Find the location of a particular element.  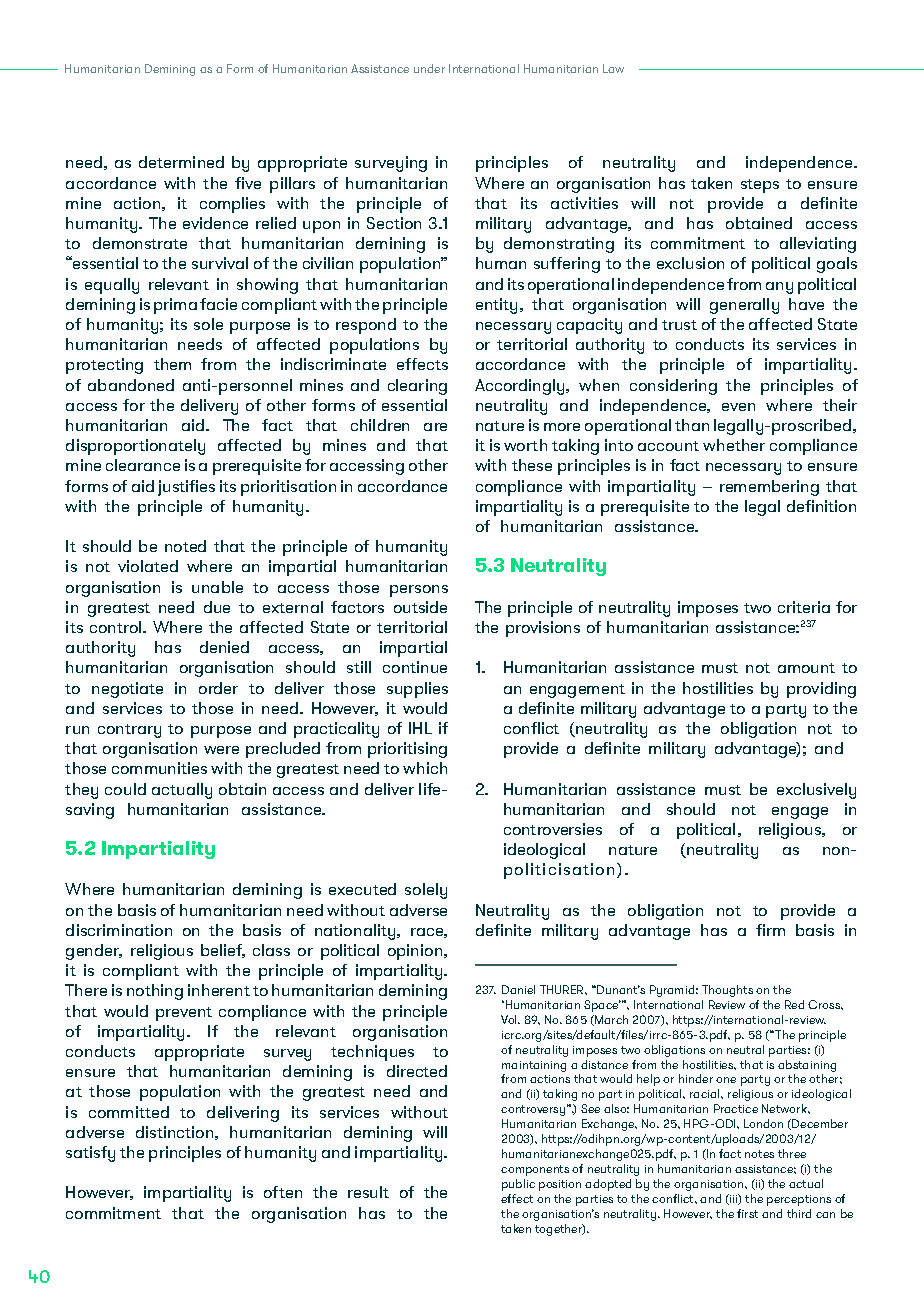

five is located at coordinates (248, 183).
